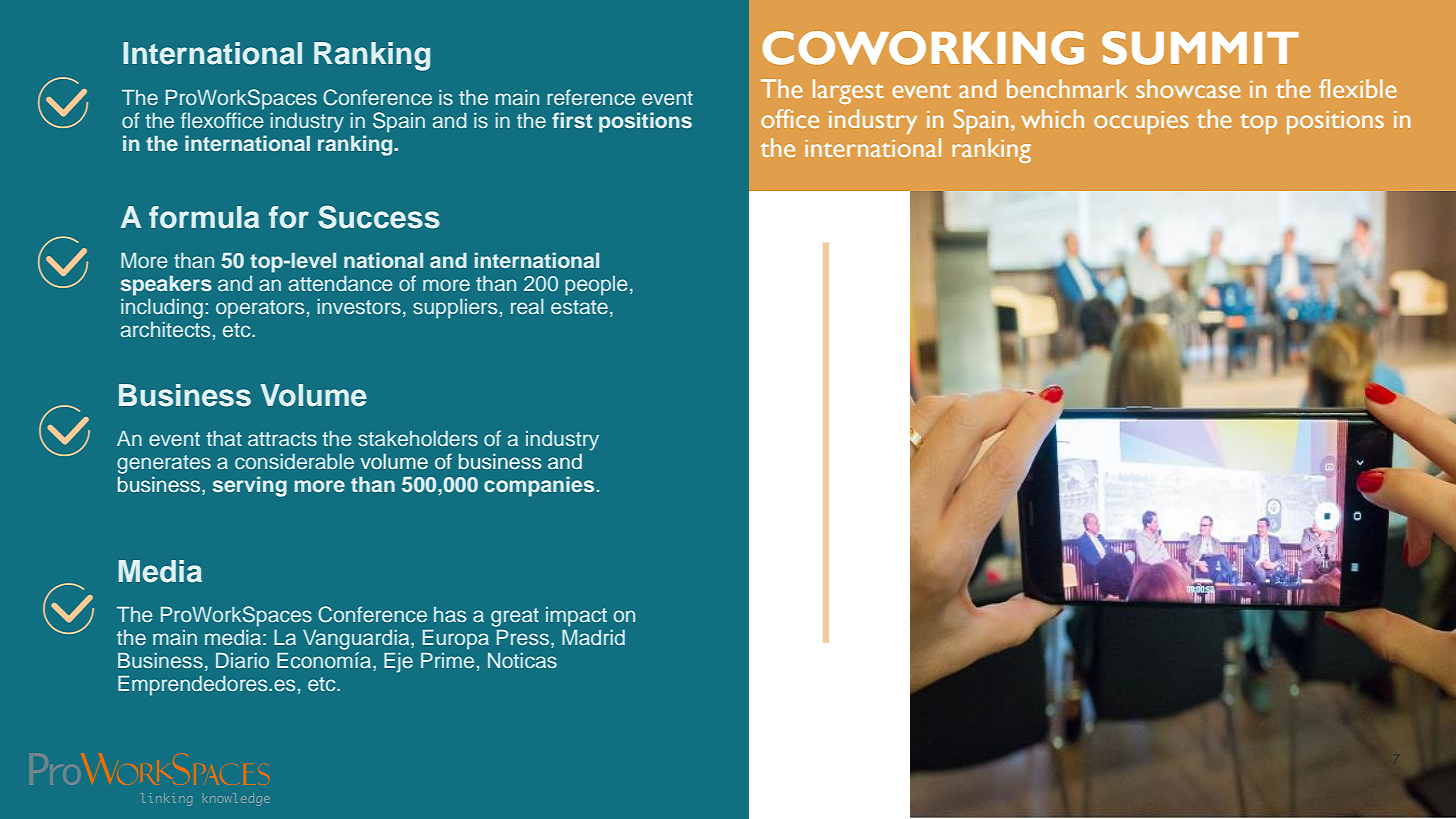 The width and height of the screenshot is (1456, 819). What do you see at coordinates (591, 97) in the screenshot?
I see `reference` at bounding box center [591, 97].
